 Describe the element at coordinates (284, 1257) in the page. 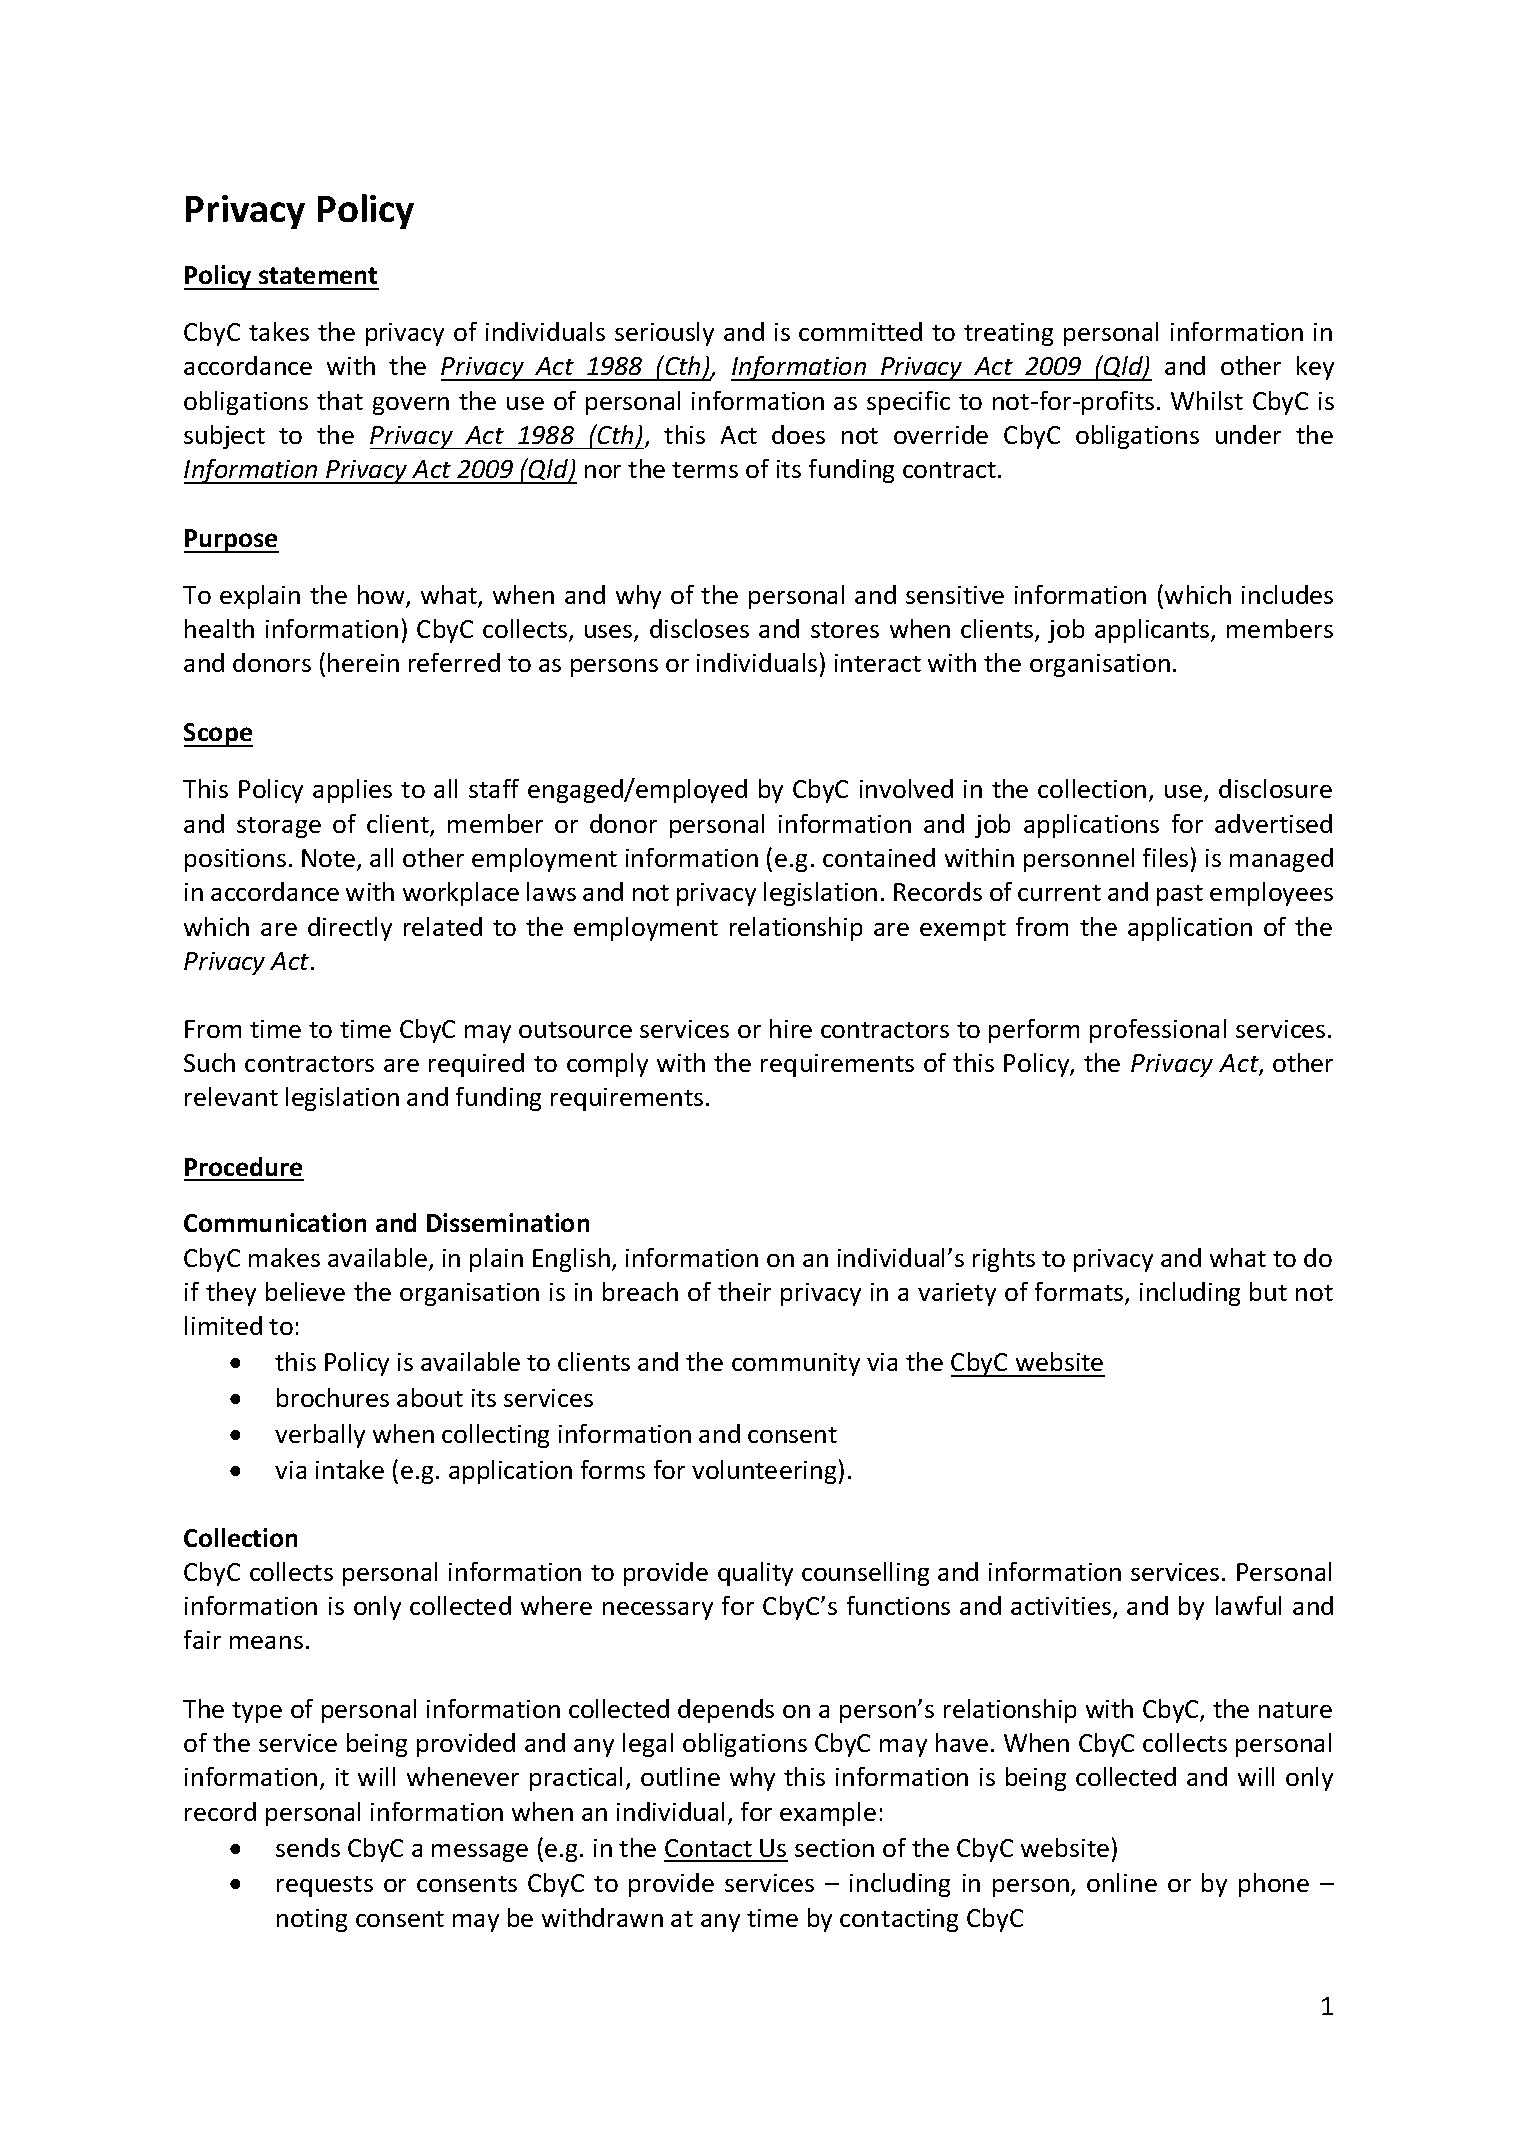

I see `makes` at that location.
